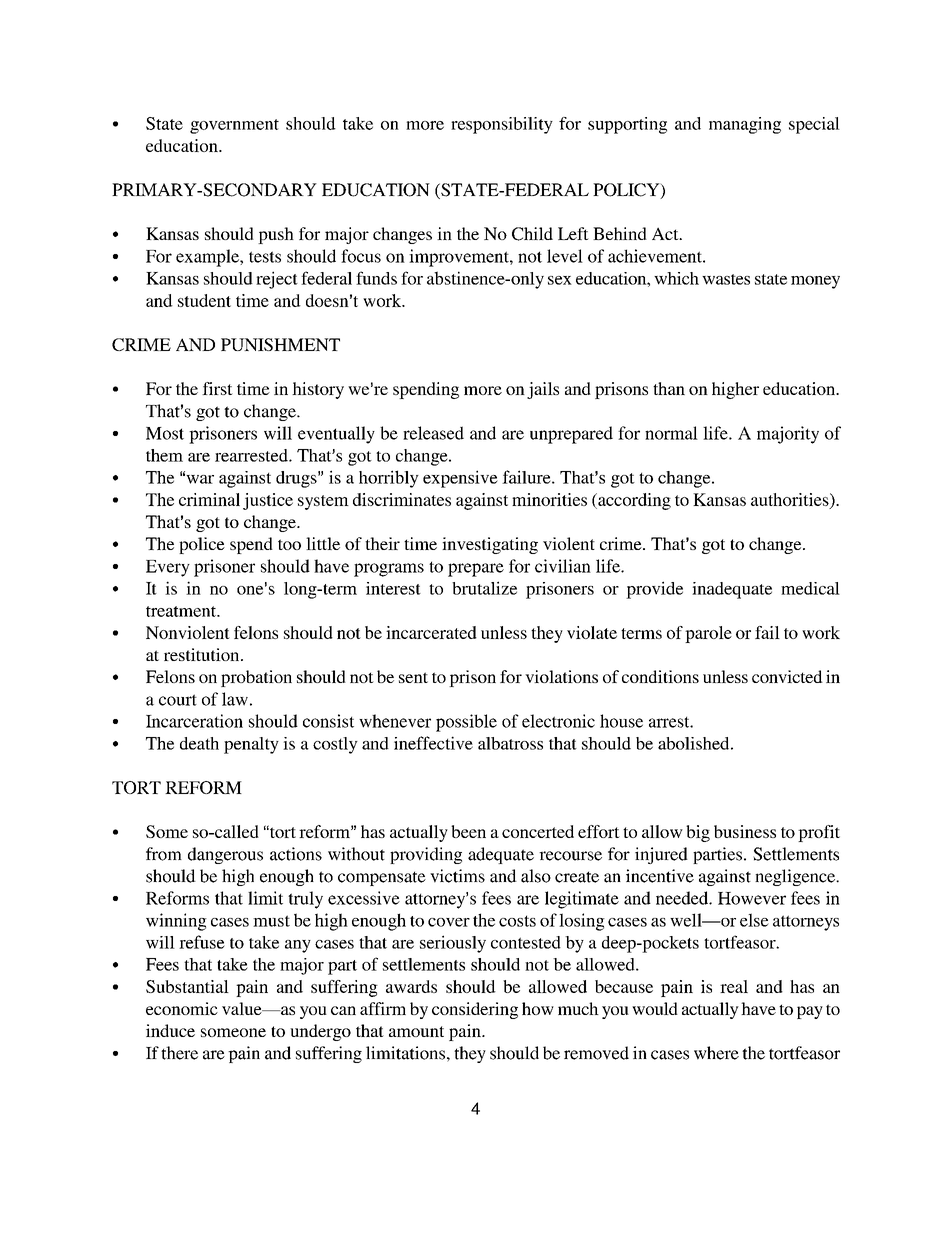 Image resolution: width=952 pixels, height=1233 pixels. I want to click on medical, so click(810, 588).
